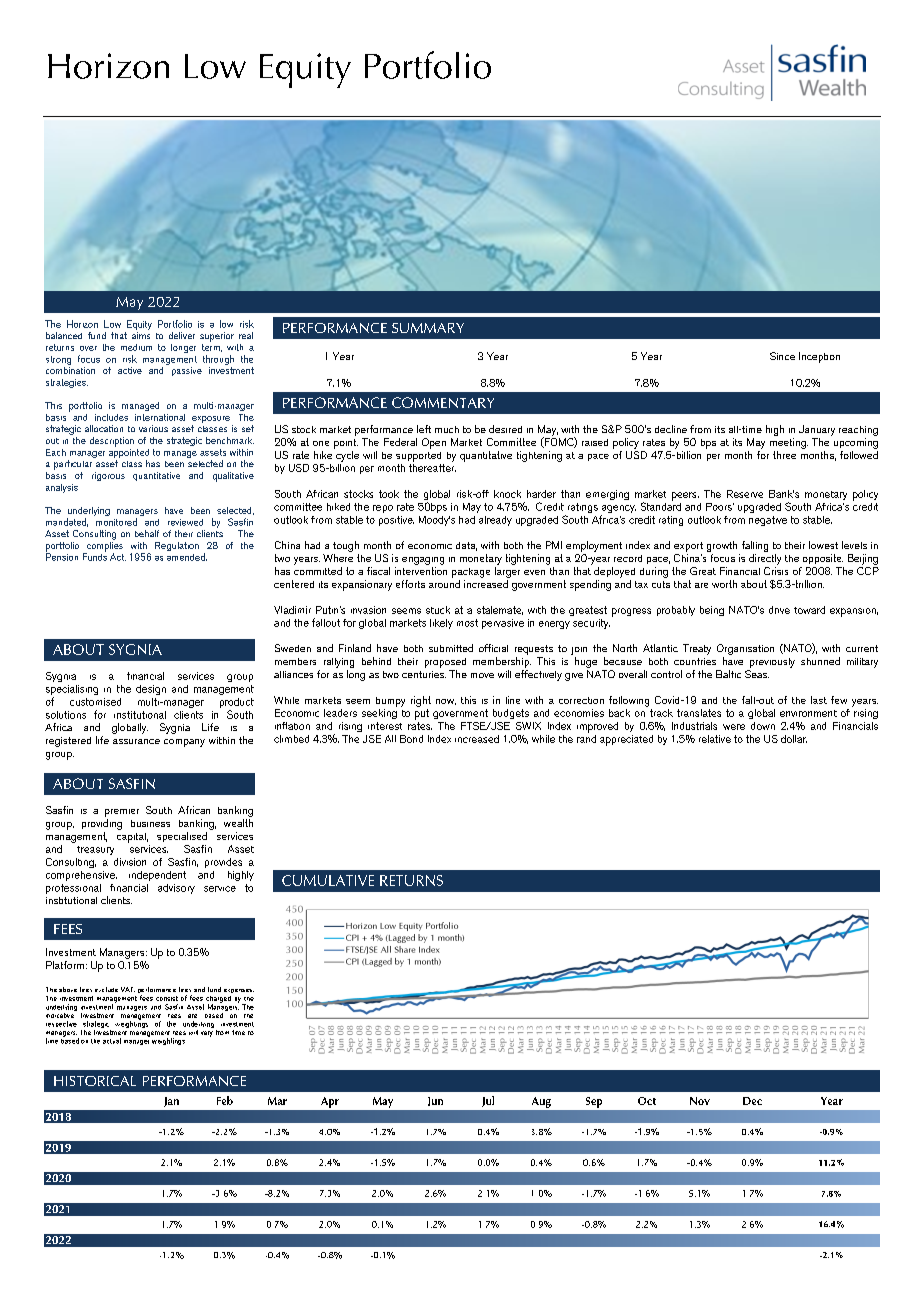 The image size is (924, 1308). What do you see at coordinates (779, 610) in the document?
I see `drive` at bounding box center [779, 610].
